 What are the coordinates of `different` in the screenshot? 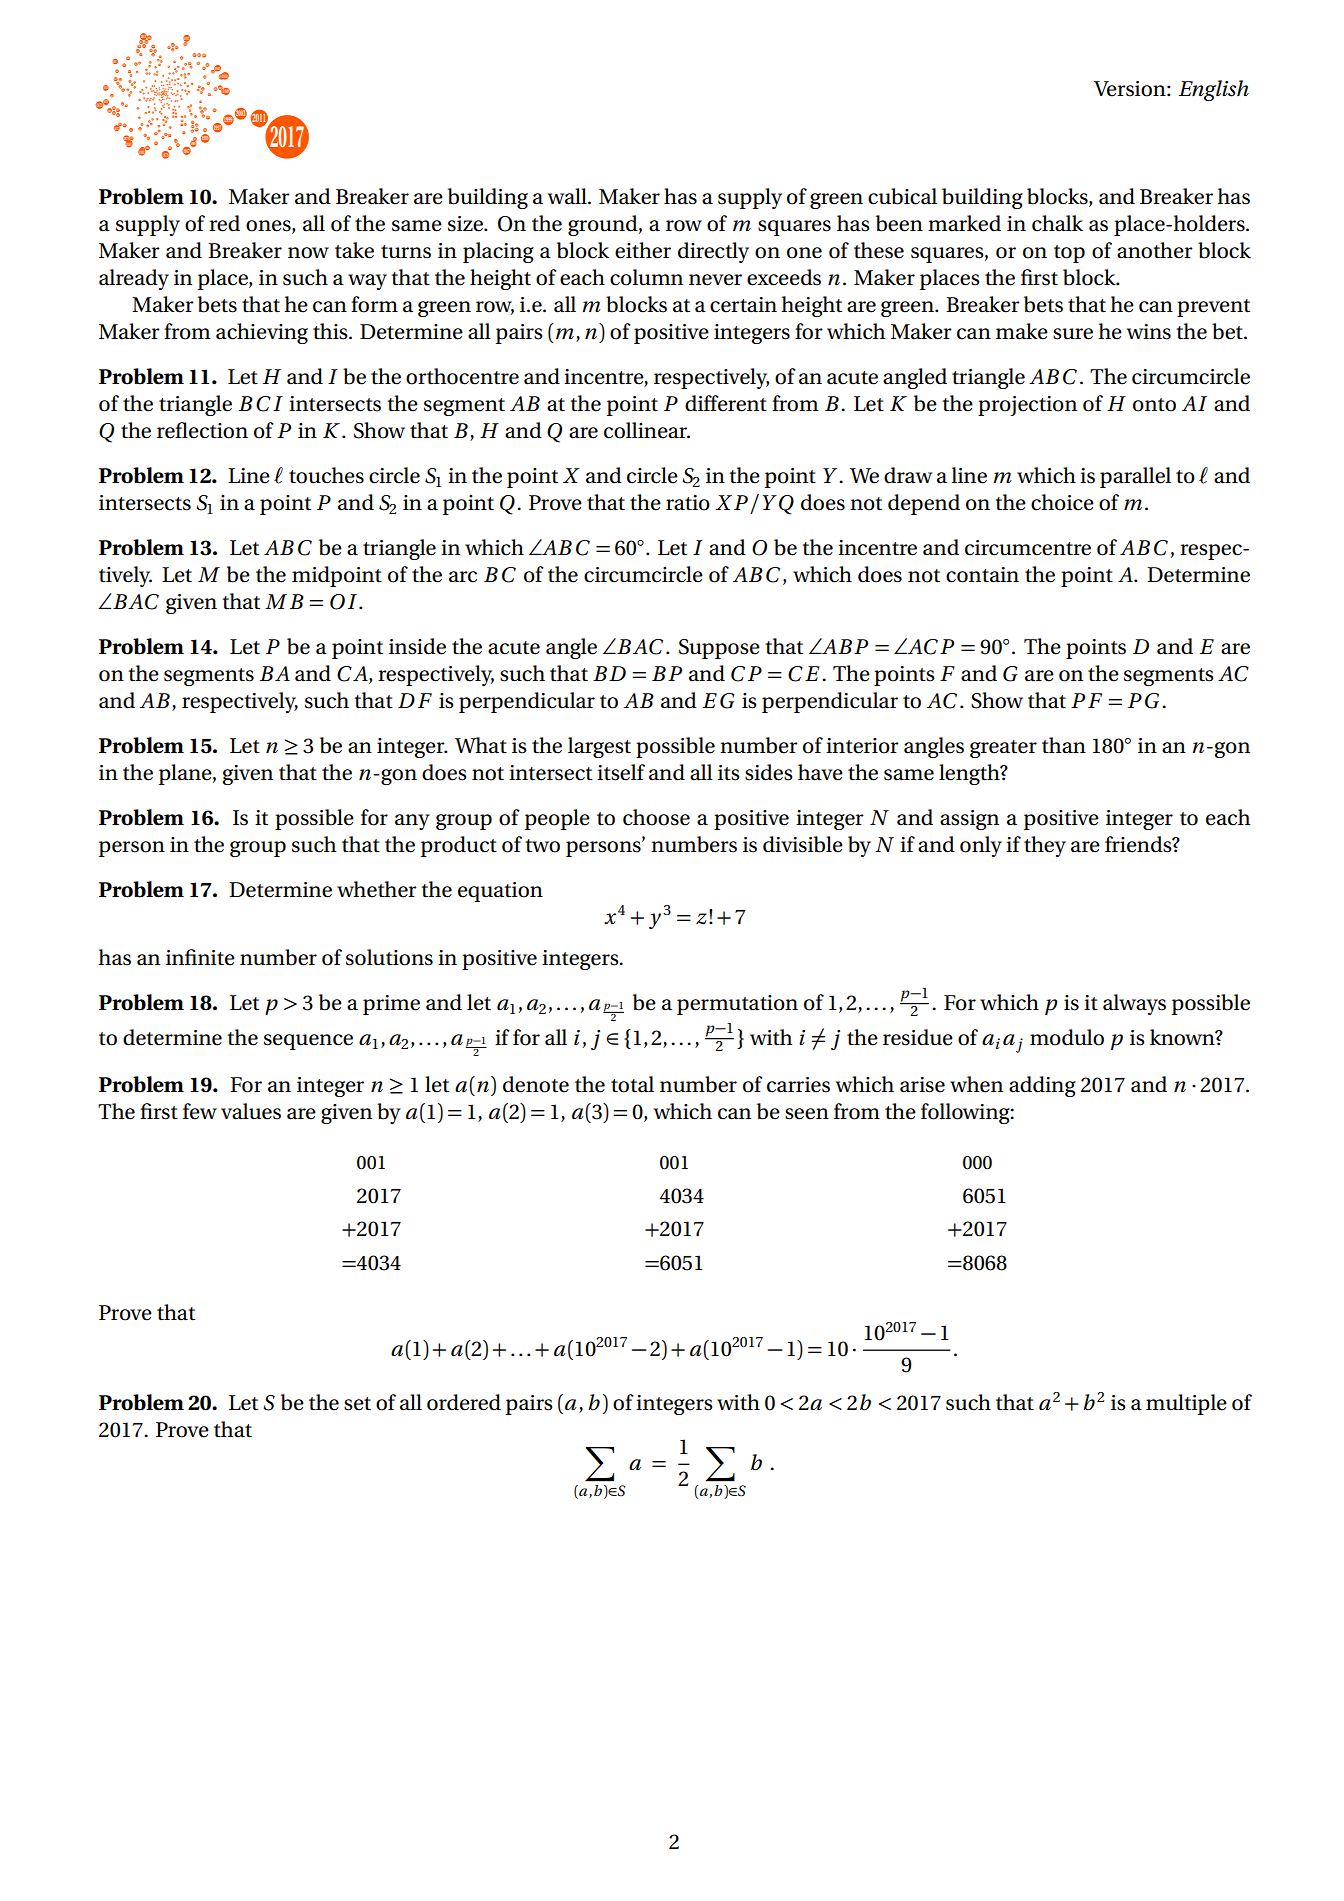 It's located at (726, 403).
